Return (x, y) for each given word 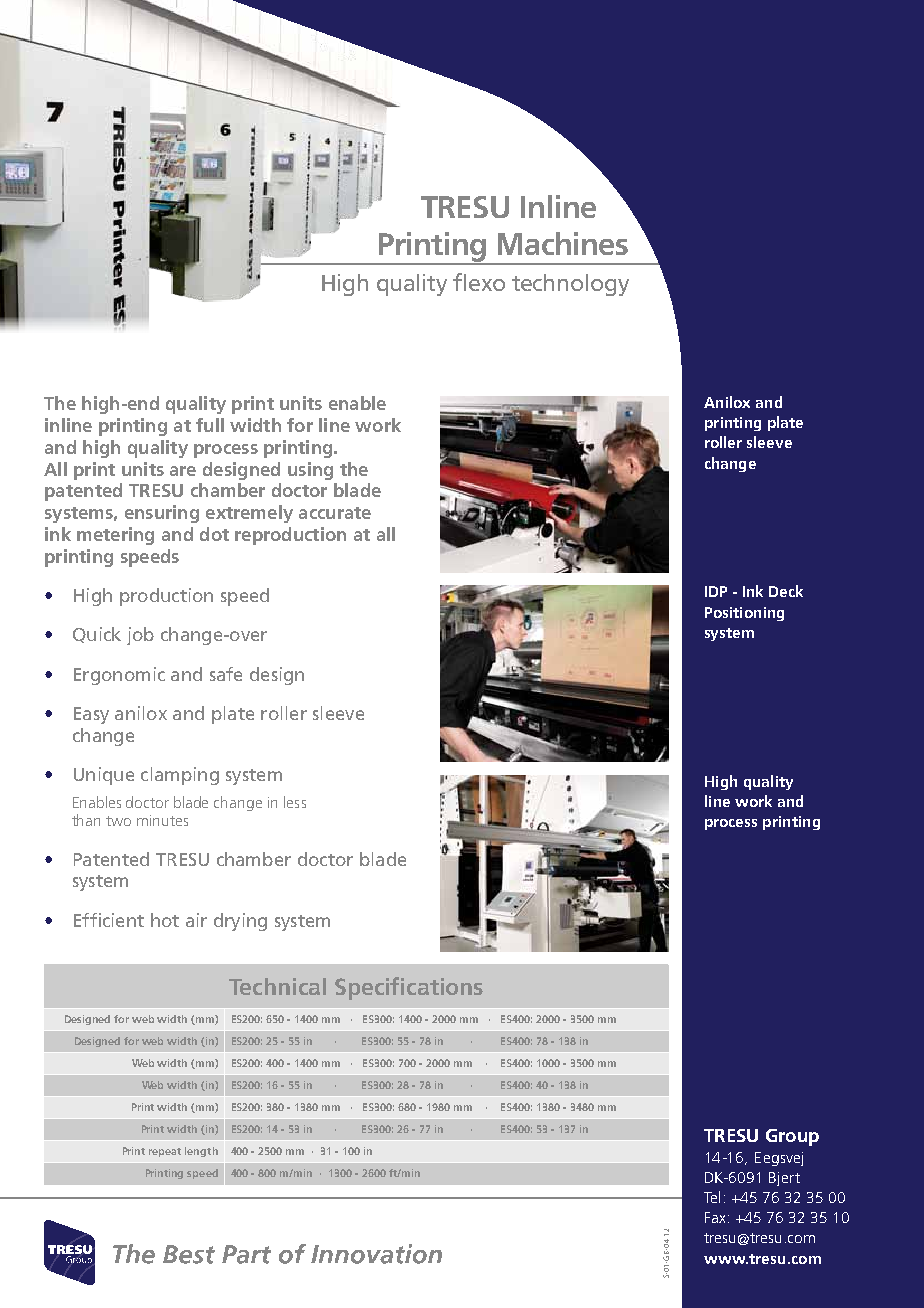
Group (792, 1137)
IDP (716, 591)
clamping (180, 776)
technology (570, 285)
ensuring (162, 514)
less (295, 802)
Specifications (409, 988)
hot (165, 920)
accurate (335, 513)
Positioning (744, 614)
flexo (479, 282)
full (210, 425)
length (201, 1152)
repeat (165, 1152)
